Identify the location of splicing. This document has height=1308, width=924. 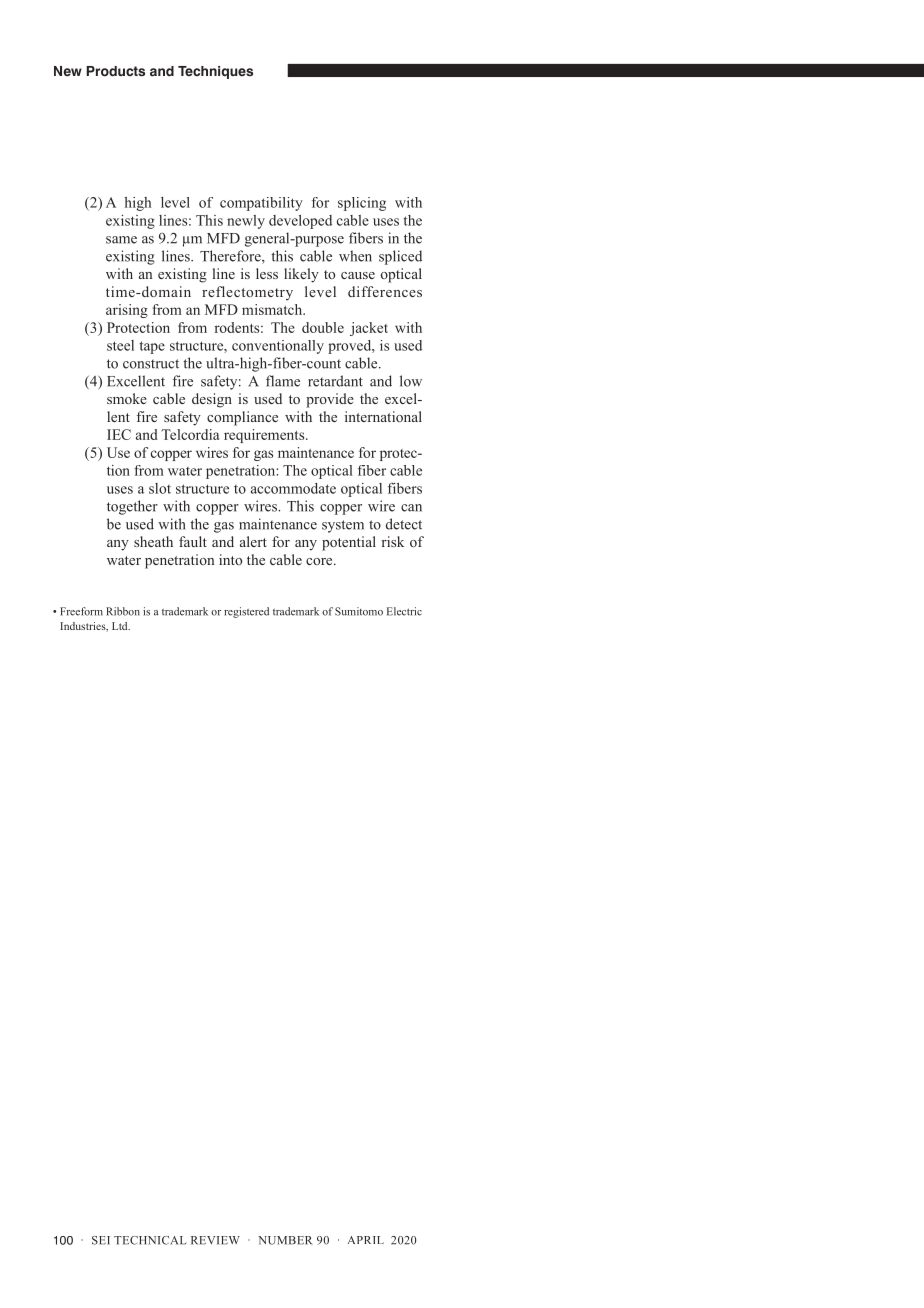
(362, 204).
